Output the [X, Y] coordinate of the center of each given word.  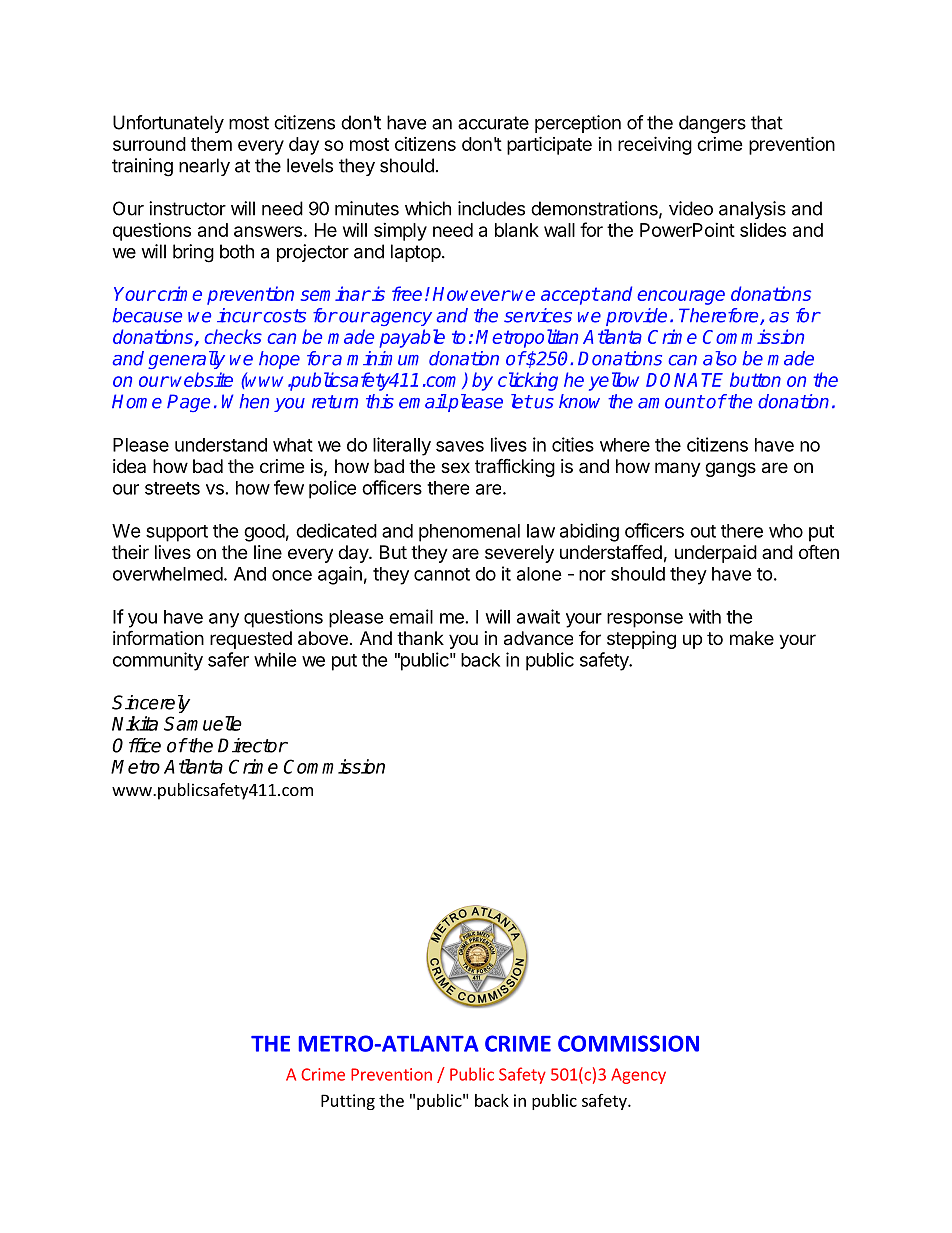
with [705, 616]
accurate [493, 123]
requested [251, 640]
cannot [442, 574]
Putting [348, 1102]
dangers [712, 124]
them [211, 144]
